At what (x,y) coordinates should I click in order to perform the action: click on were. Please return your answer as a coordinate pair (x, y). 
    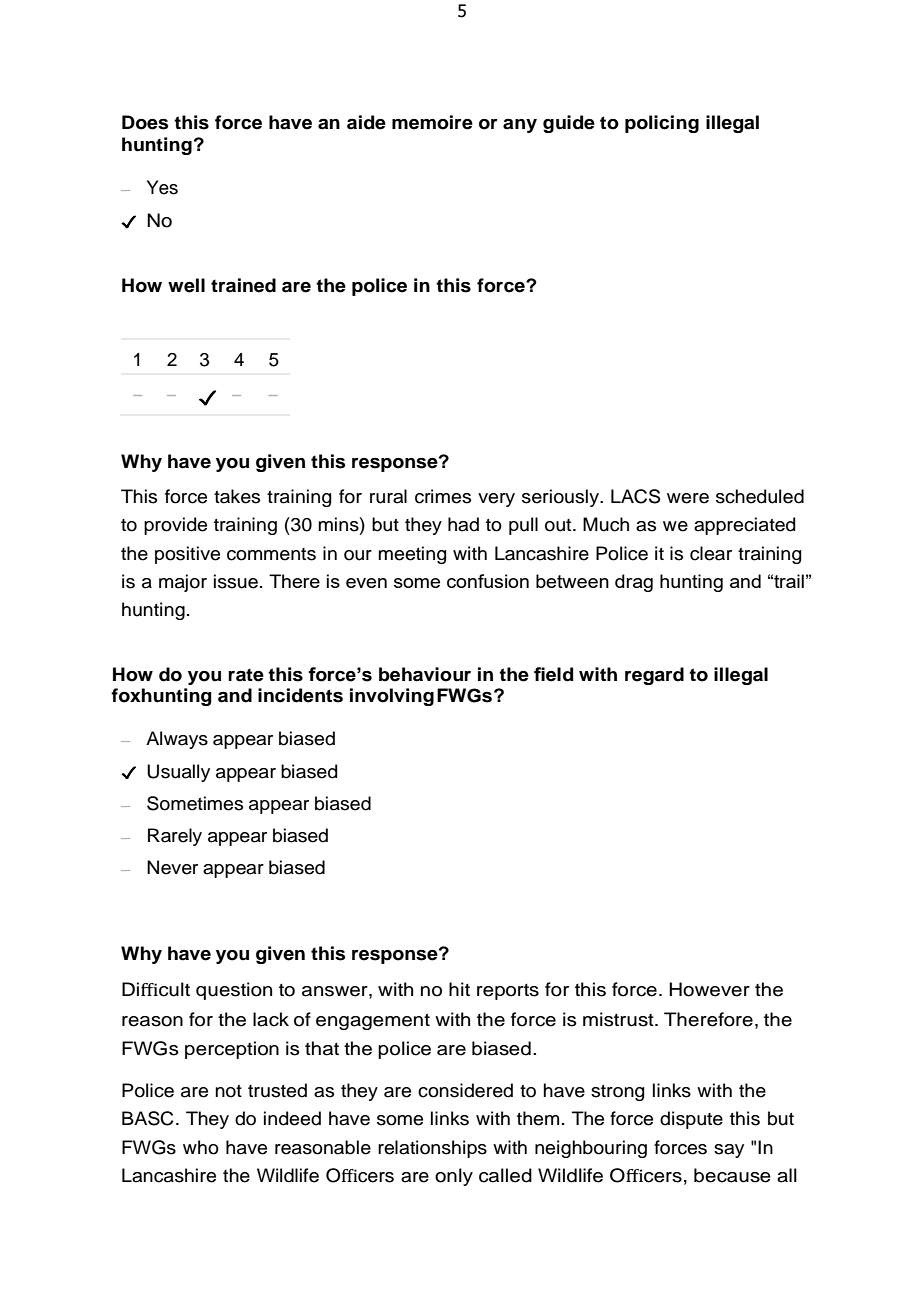
    Looking at the image, I should click on (688, 498).
